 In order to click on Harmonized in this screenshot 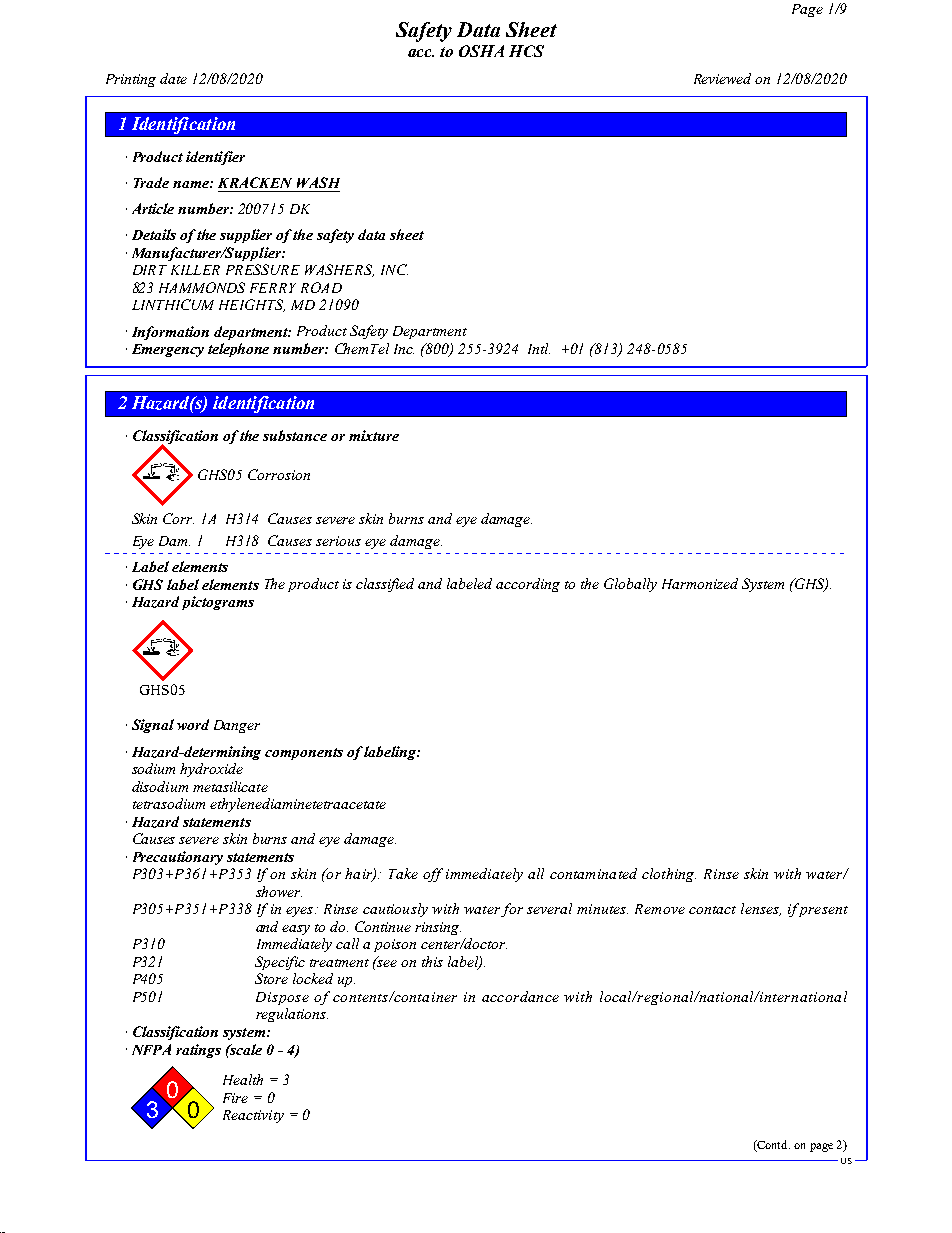, I will do `click(700, 583)`.
